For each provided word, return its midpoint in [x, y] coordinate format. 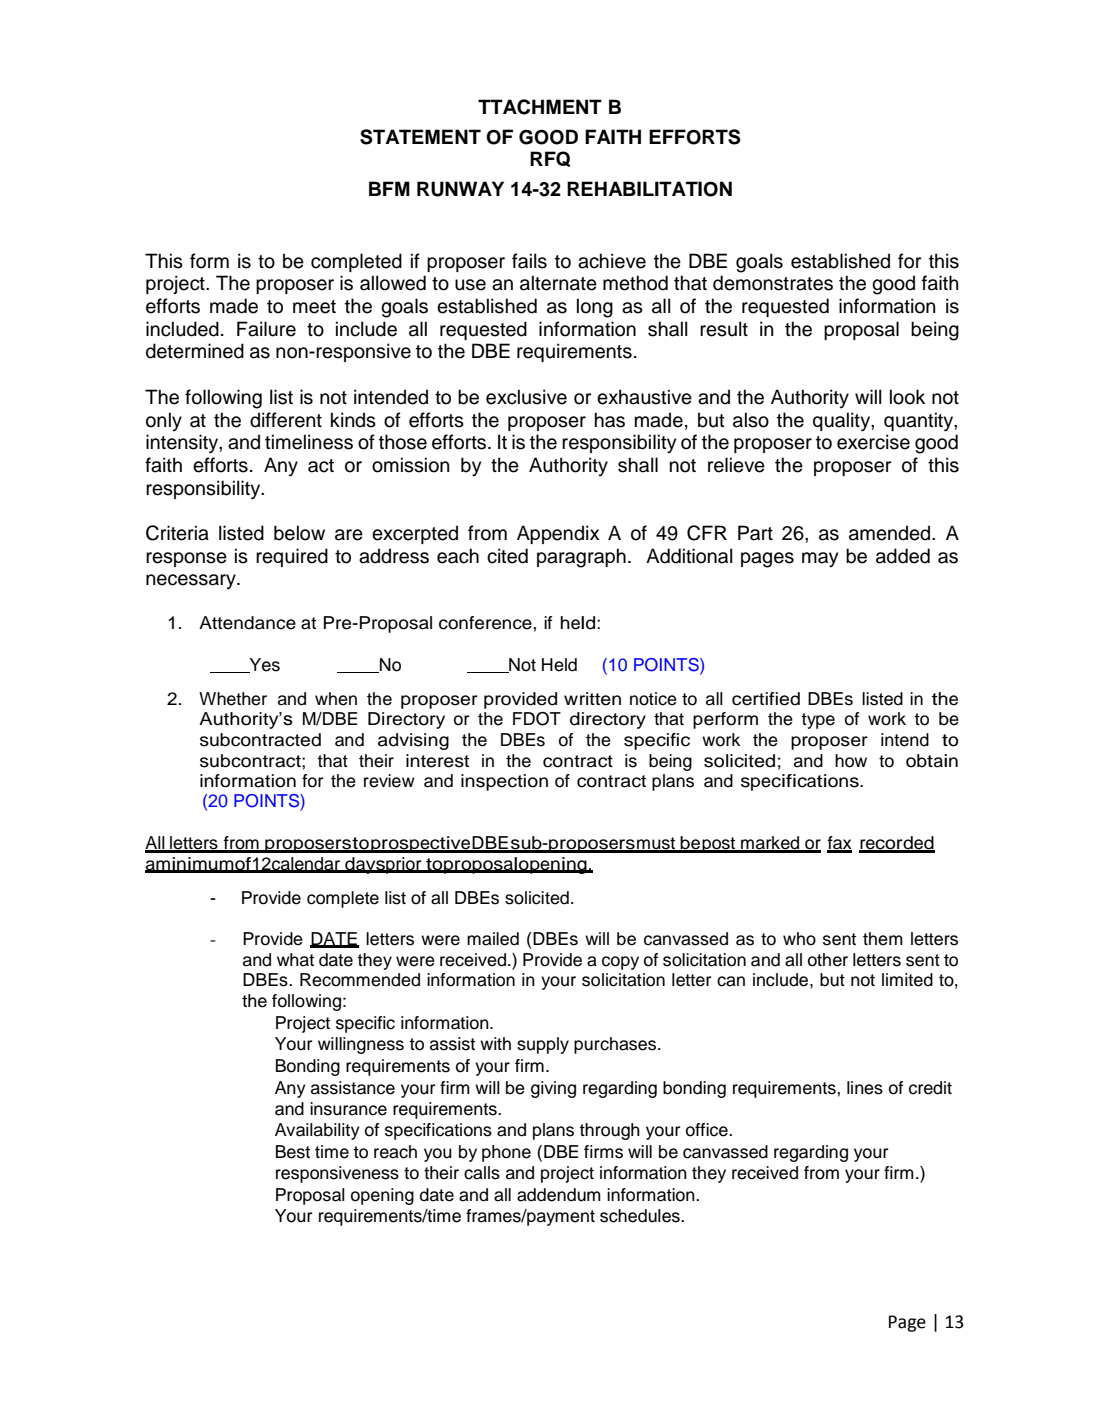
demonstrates [773, 283]
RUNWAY [460, 189]
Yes [263, 665]
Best [293, 1152]
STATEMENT [420, 137]
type [818, 721]
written [592, 699]
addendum [559, 1195]
